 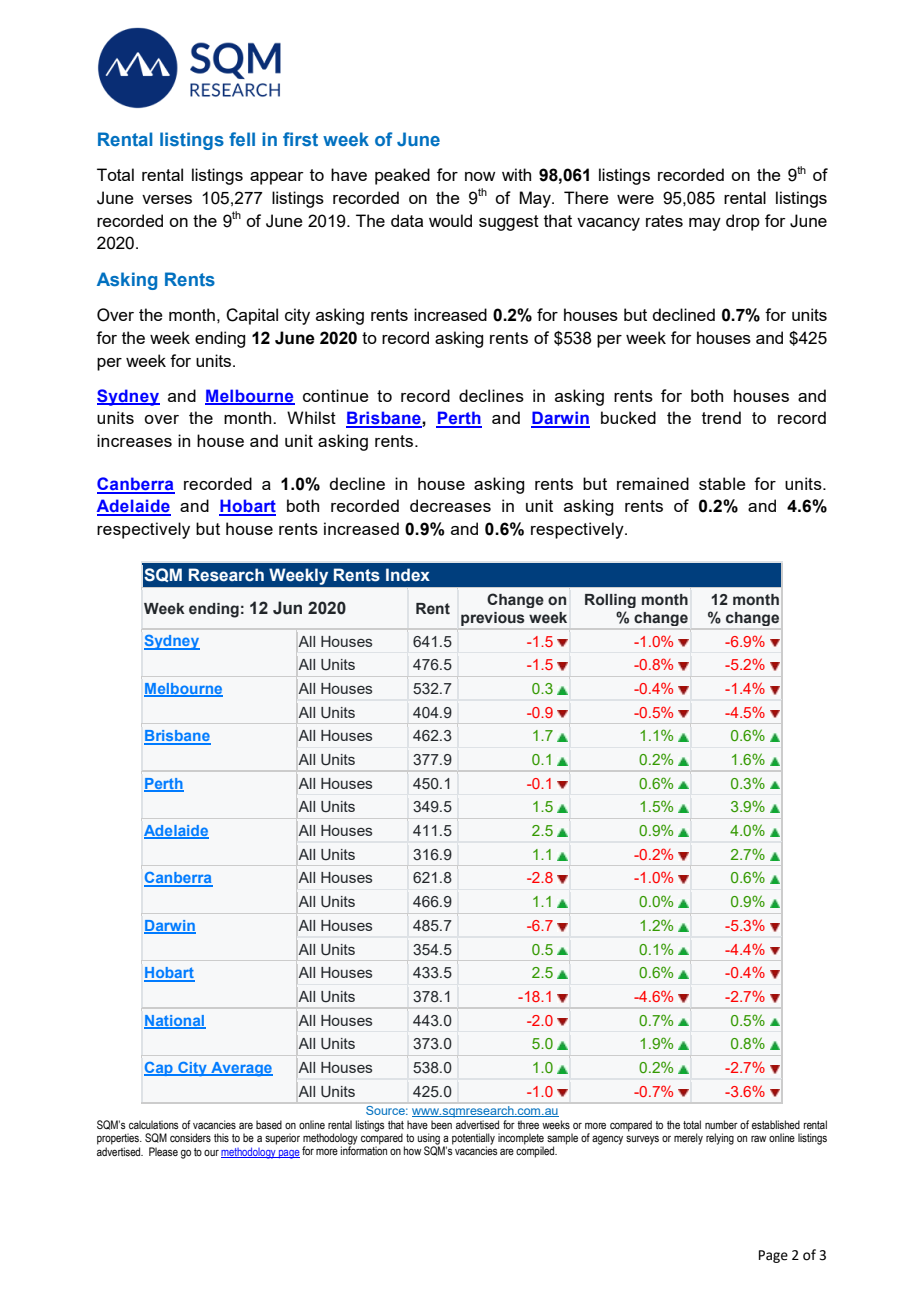 I want to click on verses, so click(x=167, y=199).
